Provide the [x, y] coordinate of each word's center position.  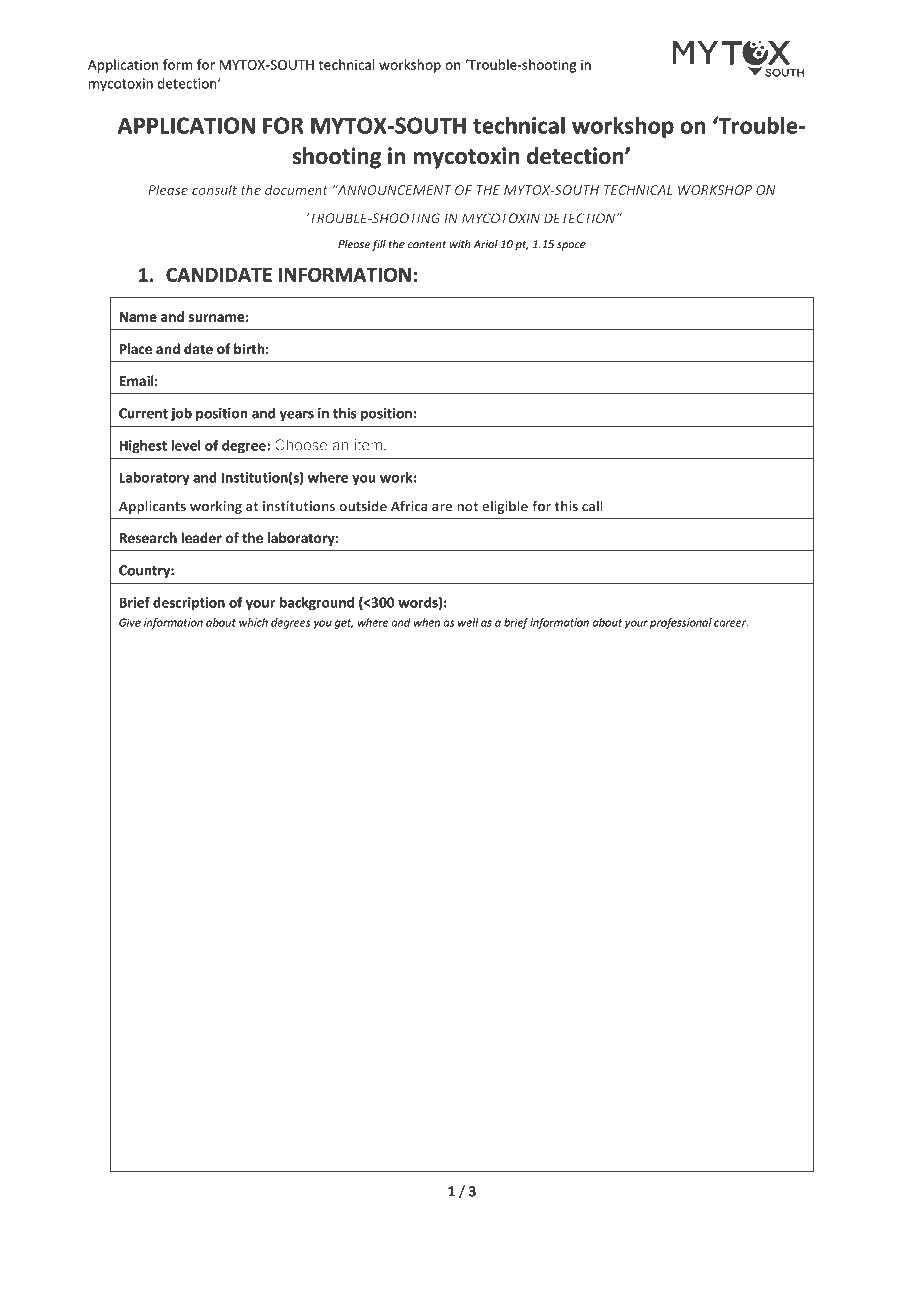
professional [681, 623]
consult [214, 189]
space [571, 246]
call [592, 506]
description [189, 604]
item [368, 445]
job [181, 414]
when [427, 622]
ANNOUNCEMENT [393, 189]
